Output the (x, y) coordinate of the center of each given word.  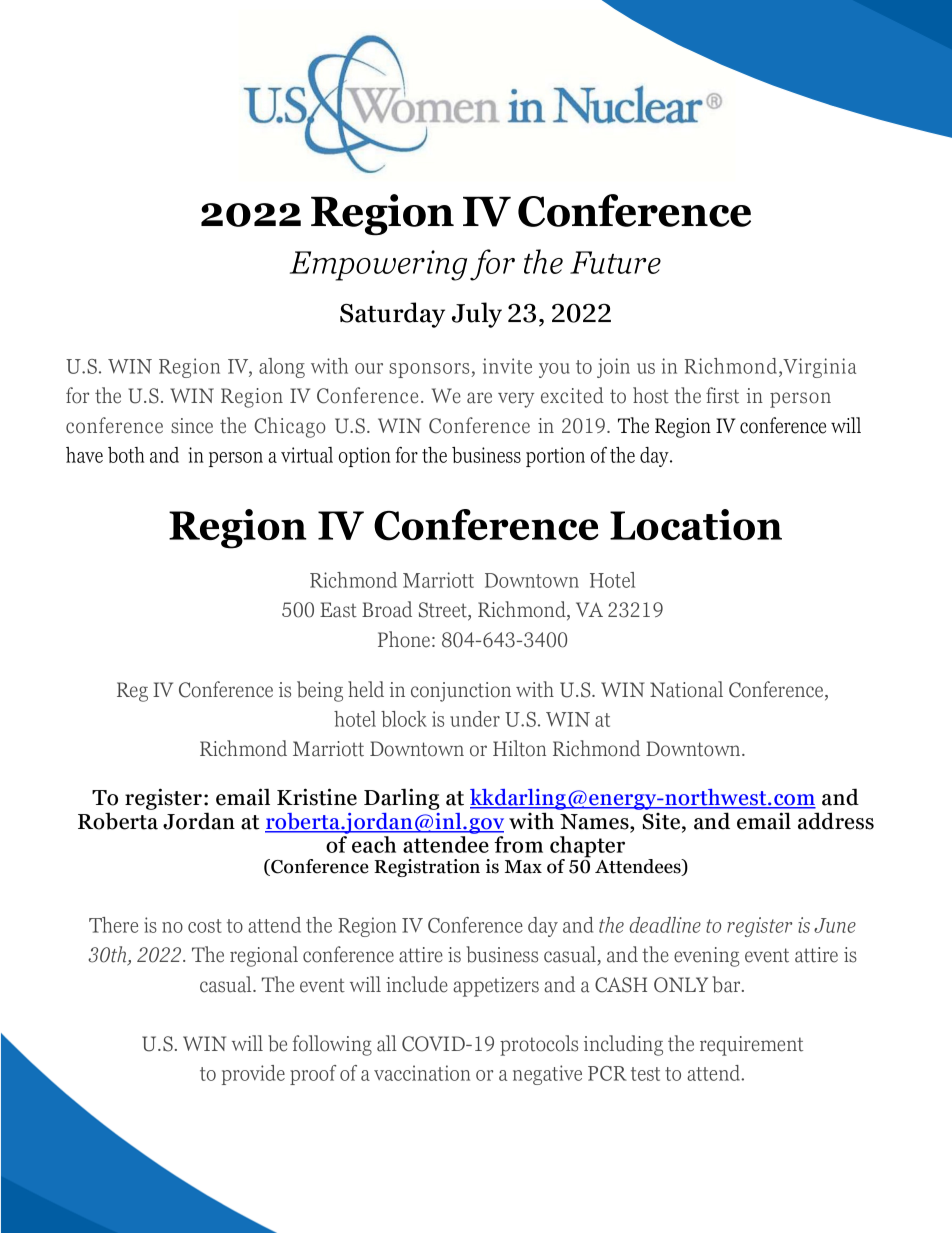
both (126, 455)
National (686, 689)
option (365, 457)
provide (253, 1075)
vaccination (422, 1073)
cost (205, 926)
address (836, 821)
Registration (427, 868)
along (282, 368)
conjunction (461, 692)
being (320, 691)
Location (696, 524)
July (477, 315)
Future (615, 262)
